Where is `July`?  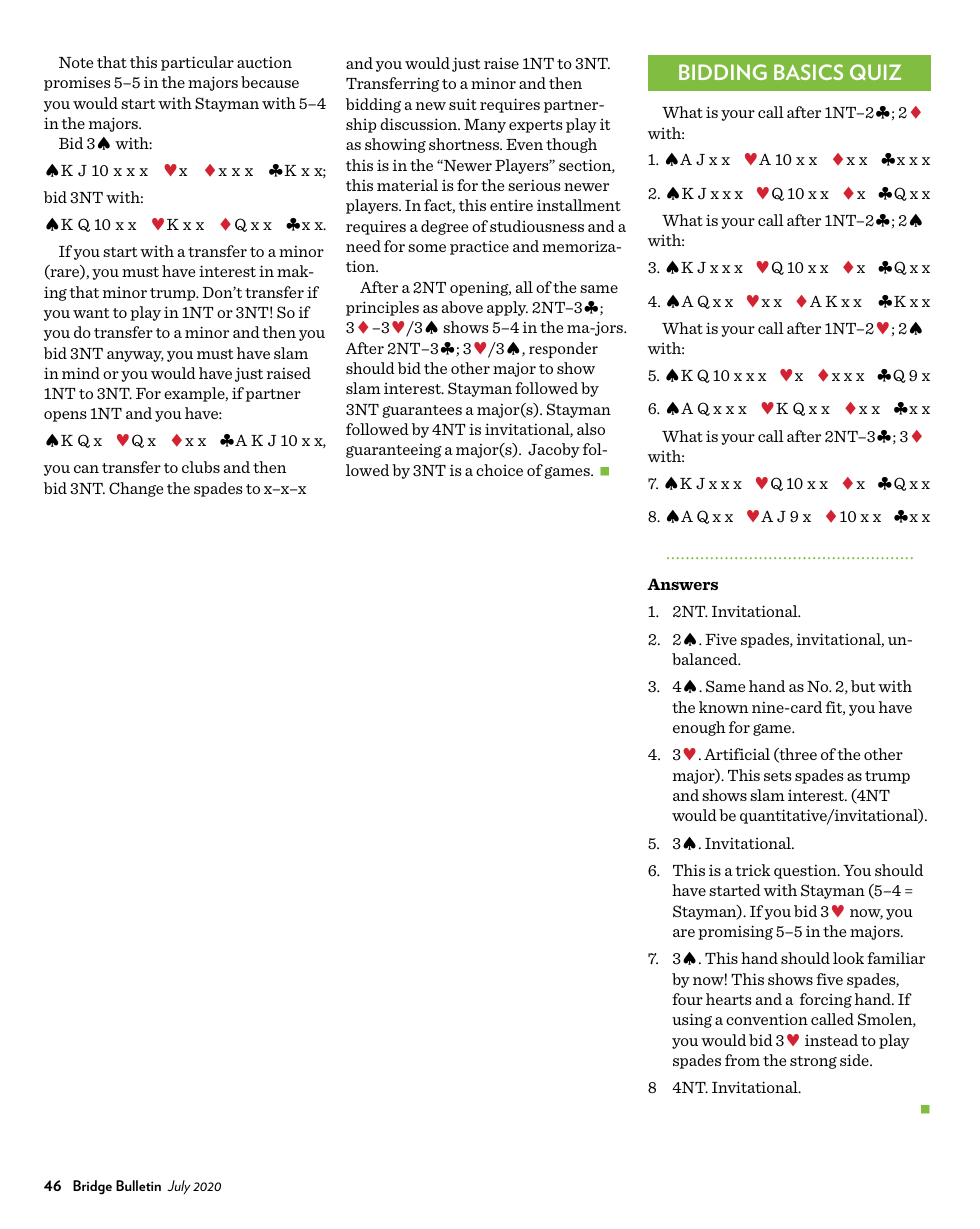 July is located at coordinates (179, 1187).
